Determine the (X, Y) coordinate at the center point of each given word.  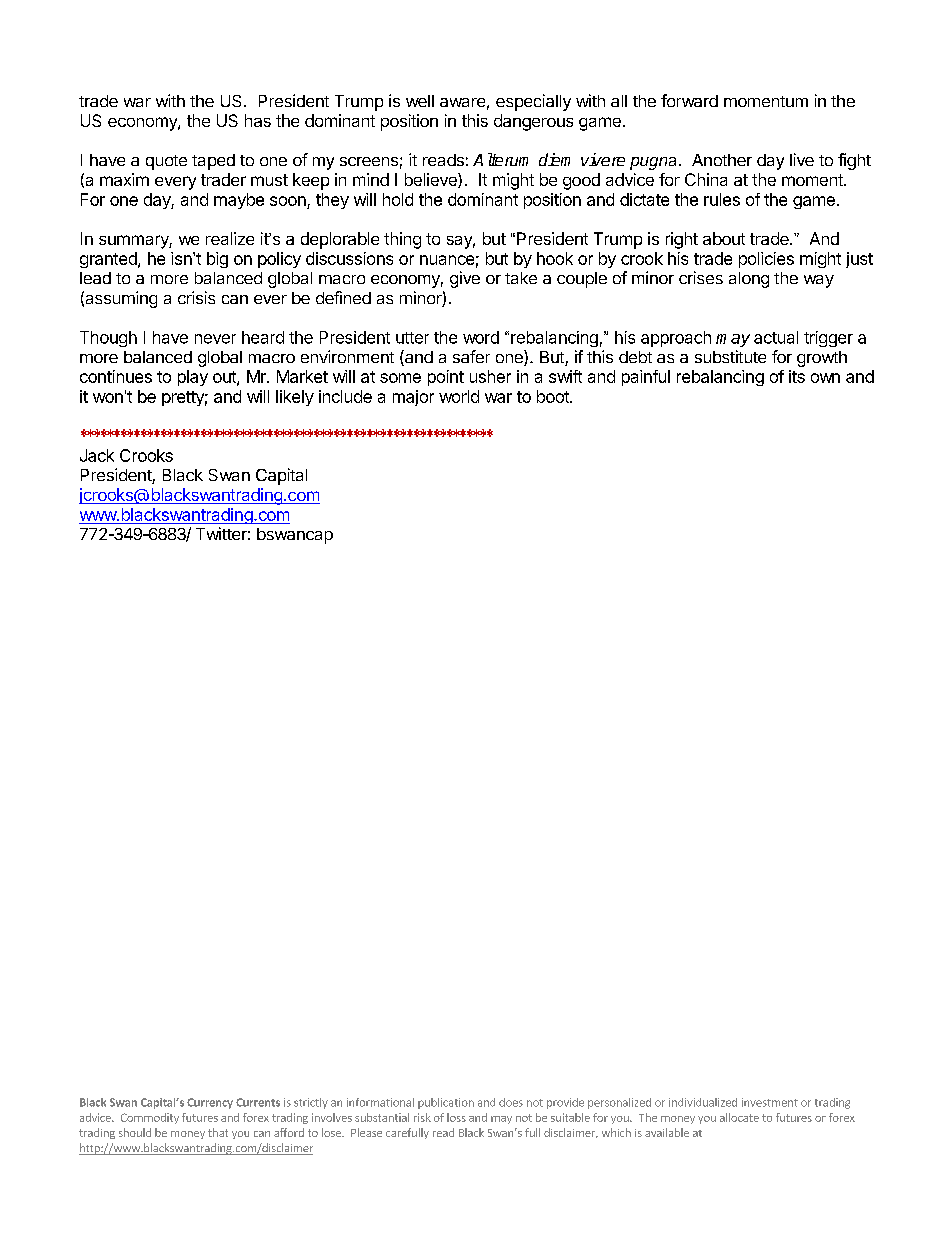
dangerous (533, 122)
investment (770, 1102)
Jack (97, 455)
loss (456, 1117)
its (797, 376)
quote (166, 162)
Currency (210, 1103)
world (459, 396)
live (802, 159)
